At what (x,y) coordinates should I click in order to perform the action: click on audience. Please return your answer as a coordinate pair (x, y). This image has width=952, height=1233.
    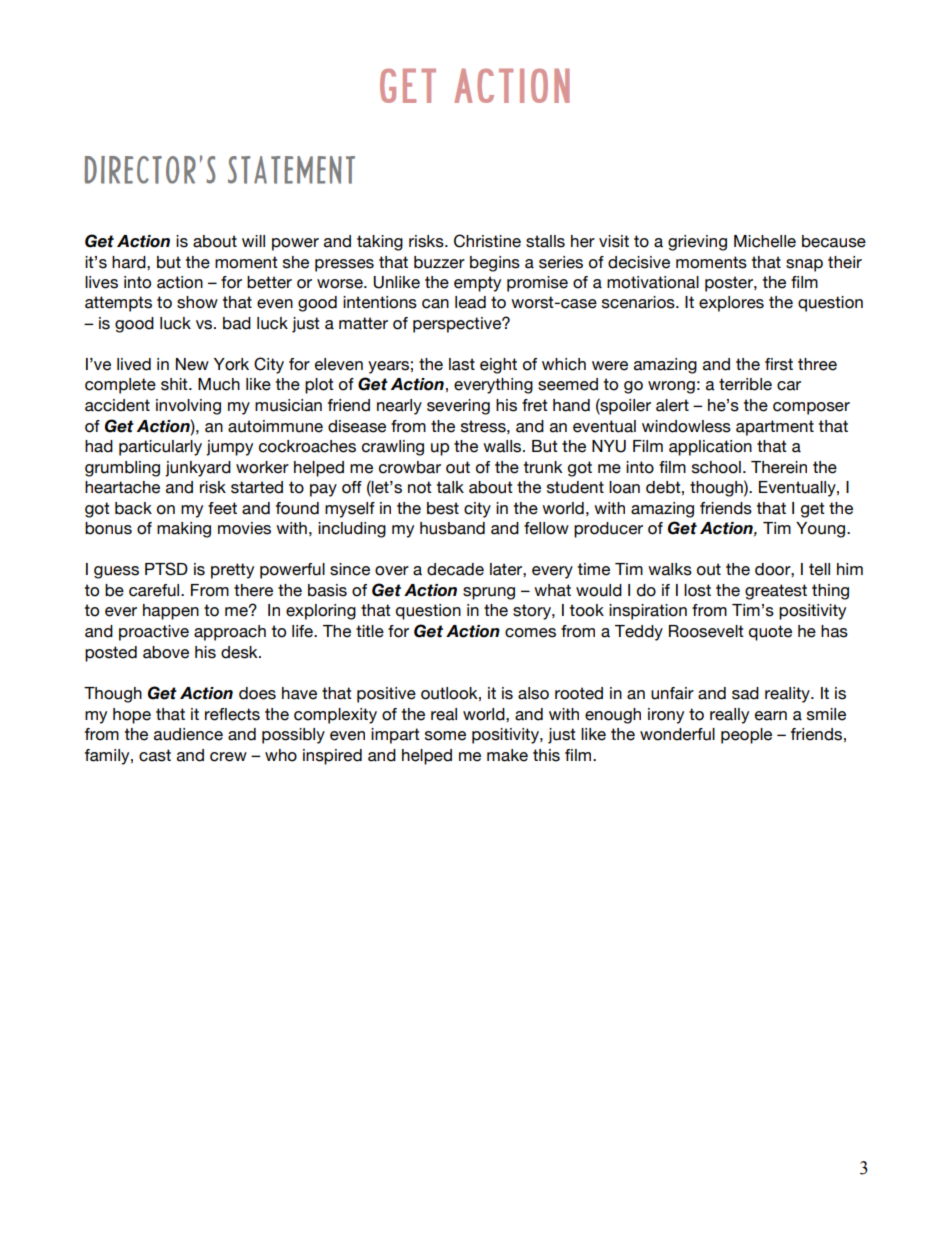
    Looking at the image, I should click on (188, 734).
